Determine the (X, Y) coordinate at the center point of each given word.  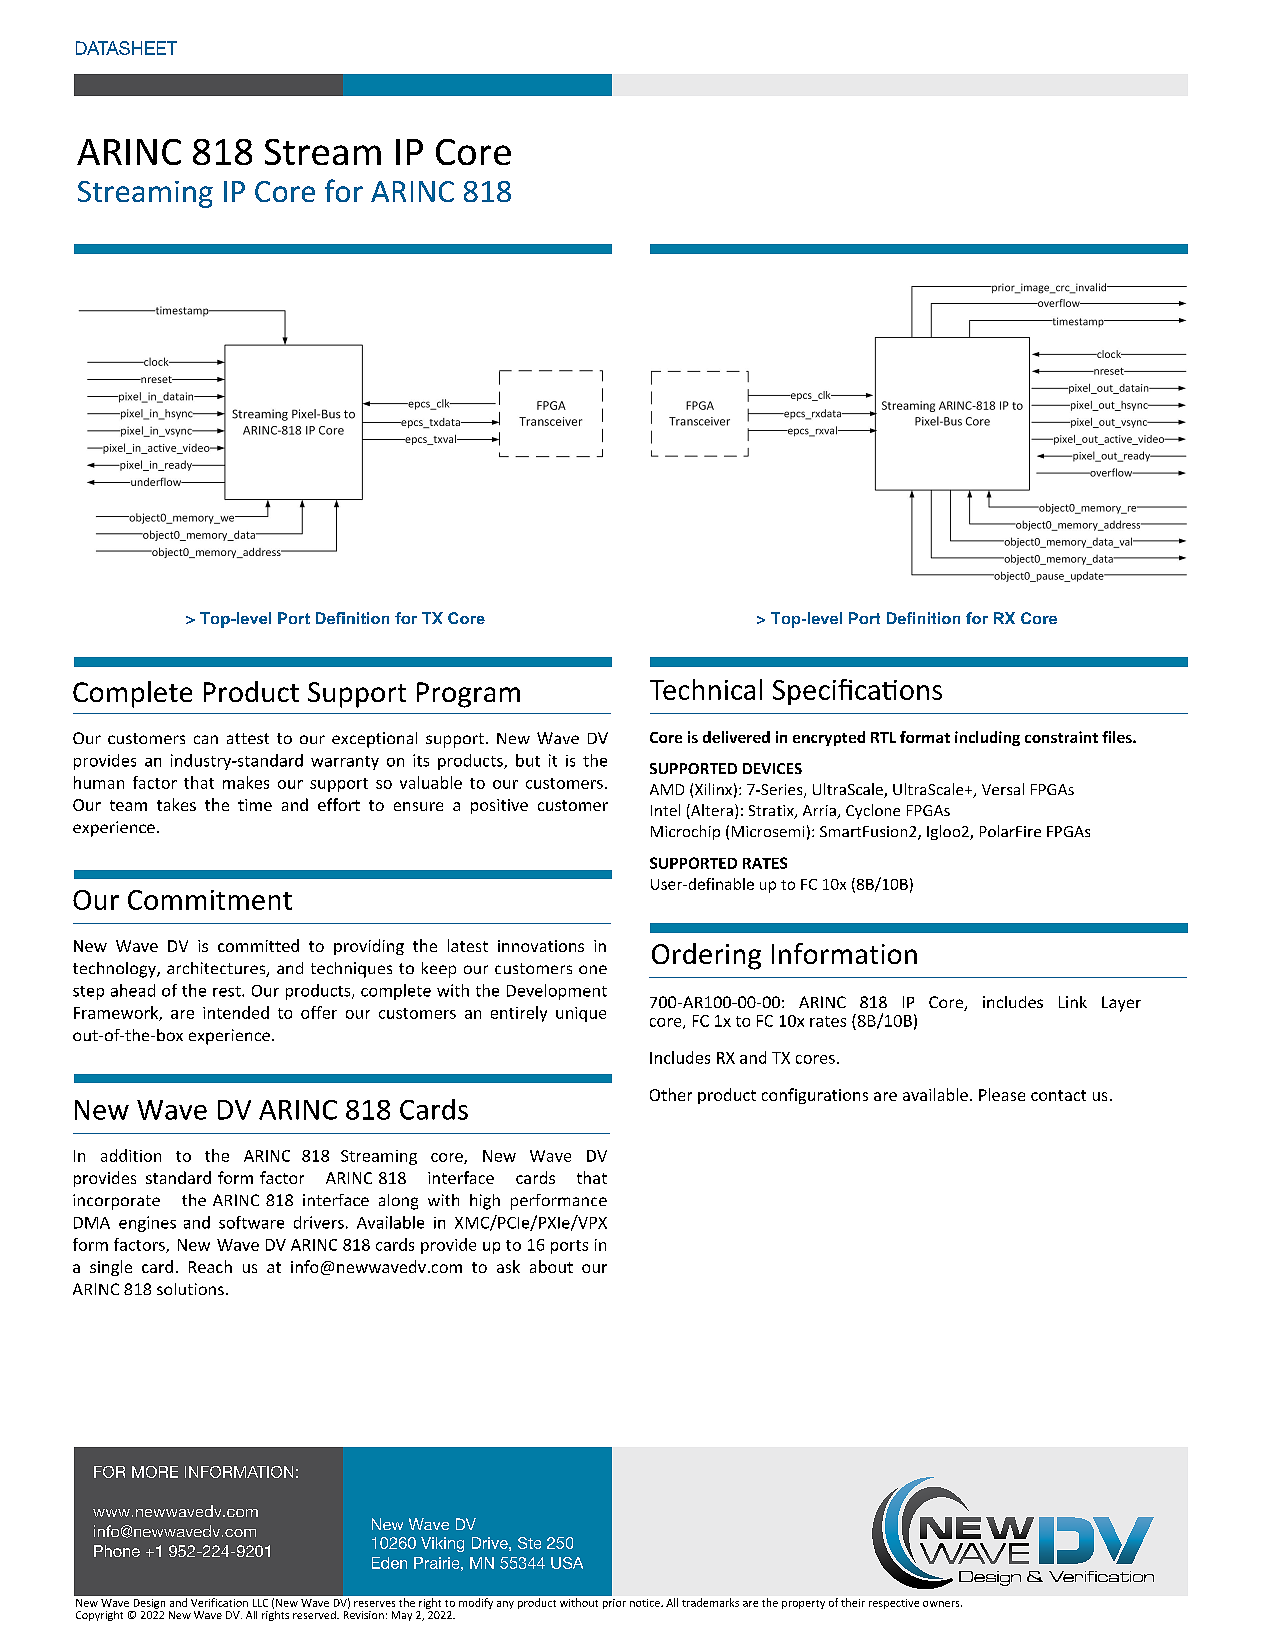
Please (1002, 1094)
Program (468, 695)
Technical (706, 689)
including (987, 738)
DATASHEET (126, 48)
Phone (117, 1551)
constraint (1061, 737)
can (206, 739)
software (251, 1222)
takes (176, 804)
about (551, 1266)
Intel (665, 810)
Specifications (857, 692)
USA (567, 1563)
